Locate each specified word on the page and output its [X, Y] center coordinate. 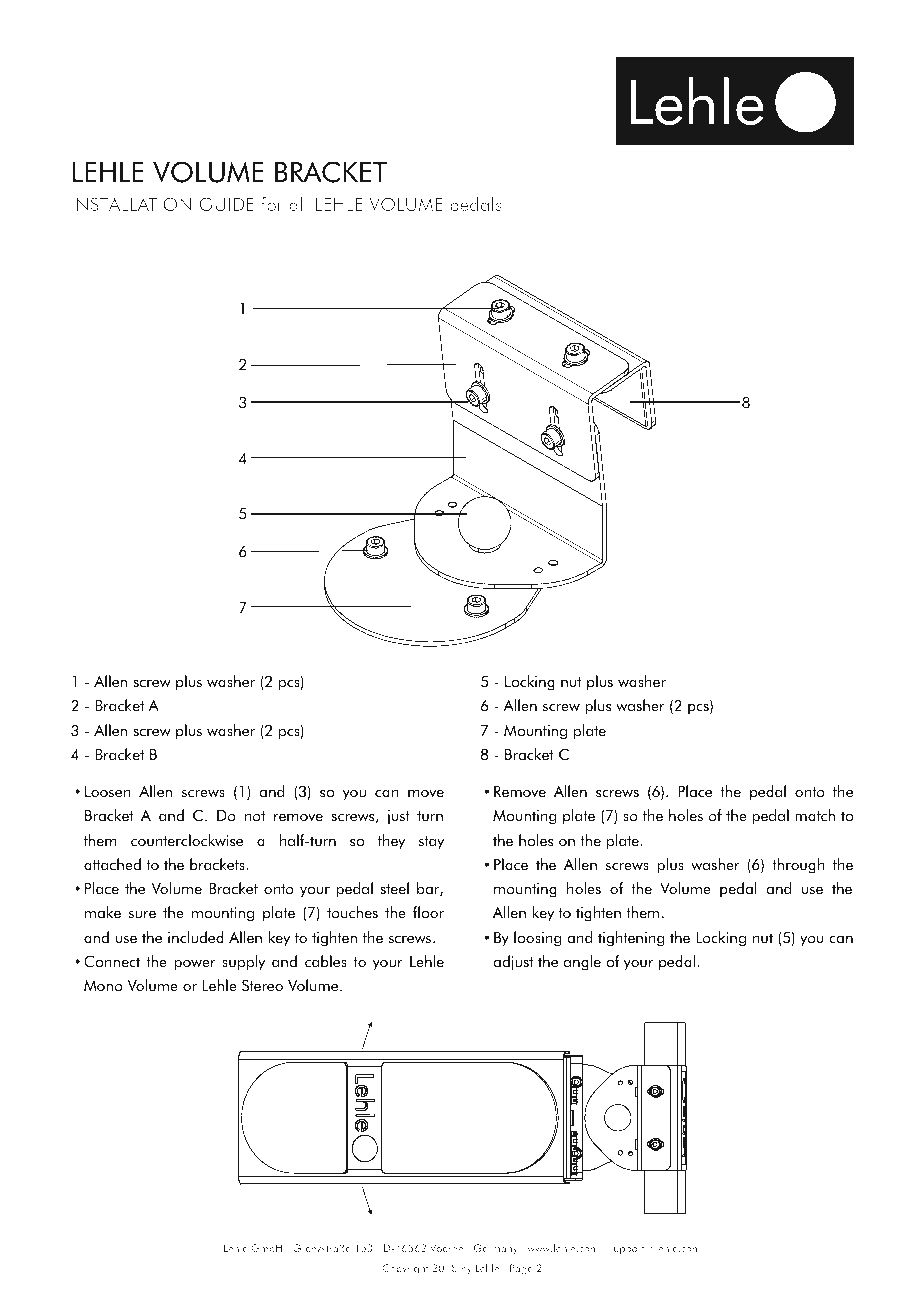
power [195, 965]
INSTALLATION [131, 204]
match [815, 815]
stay [431, 843]
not [255, 816]
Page [521, 1269]
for [272, 204]
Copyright [405, 1269]
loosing [537, 939]
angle [582, 963]
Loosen [108, 792]
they [391, 842]
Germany [496, 1249]
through [798, 866]
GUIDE [226, 204]
